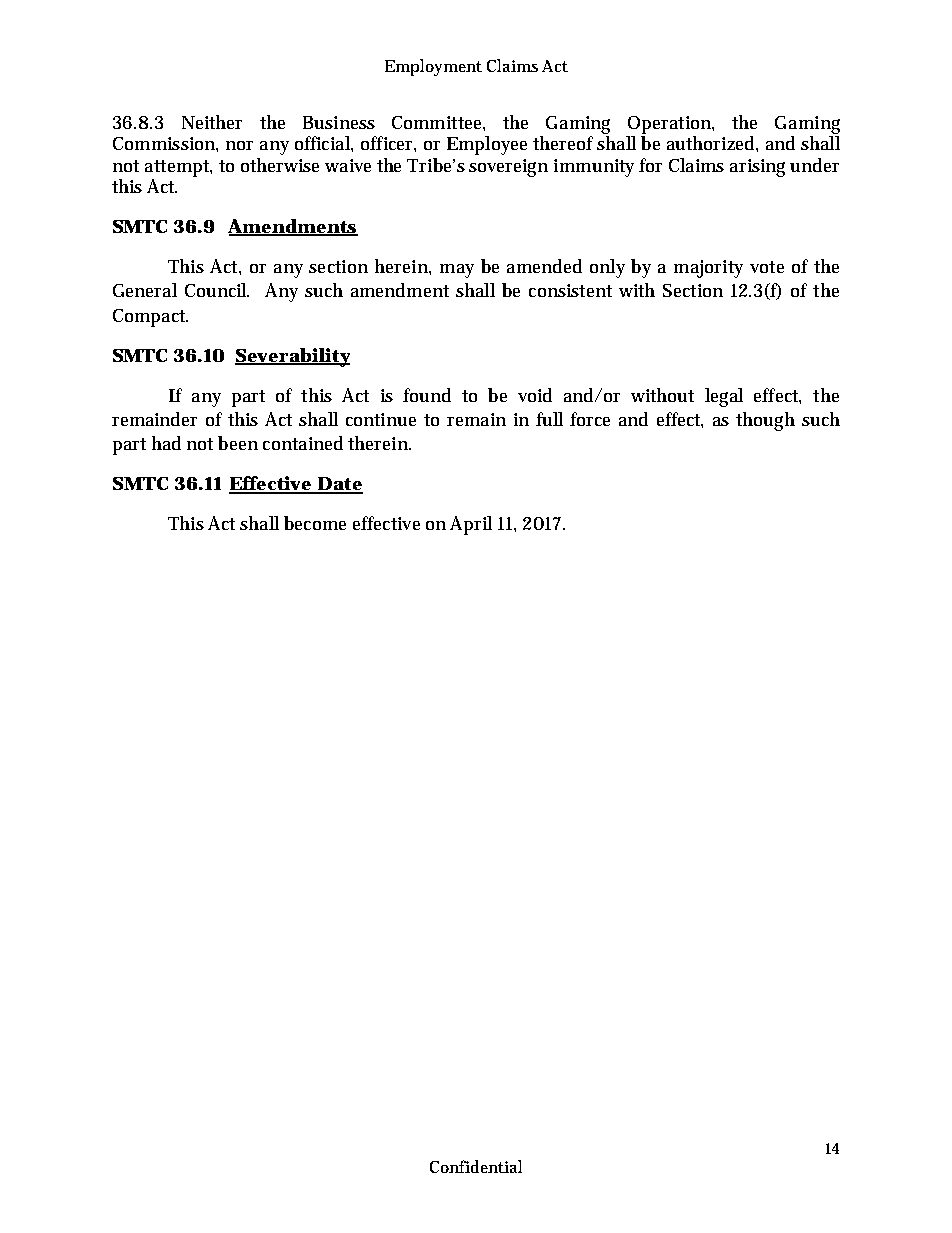 This image has width=952, height=1233. I want to click on become, so click(315, 523).
